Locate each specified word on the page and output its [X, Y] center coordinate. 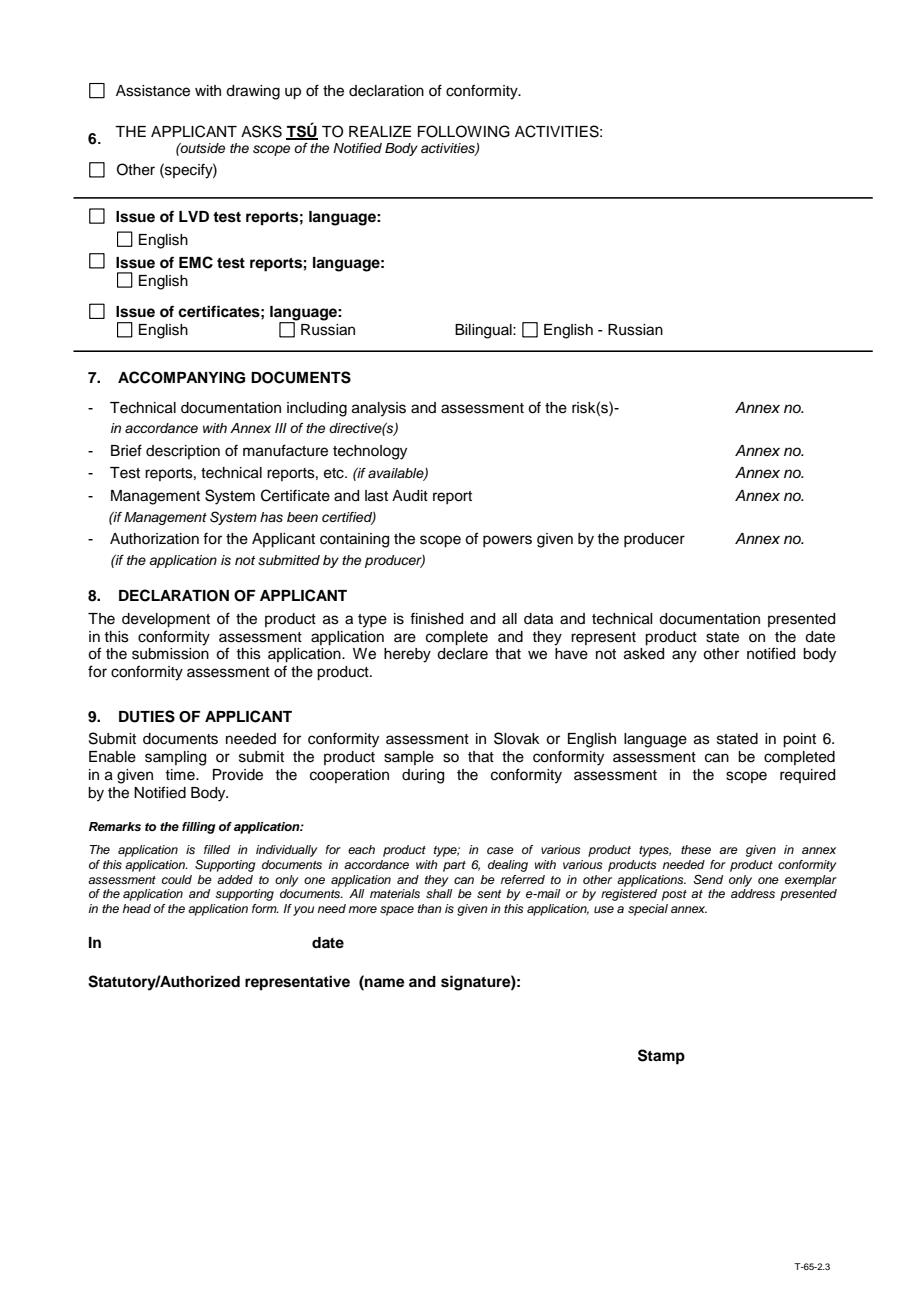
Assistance [153, 91]
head [136, 908]
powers [507, 541]
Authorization [154, 539]
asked [644, 654]
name [384, 982]
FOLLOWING [464, 131]
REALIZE [380, 131]
